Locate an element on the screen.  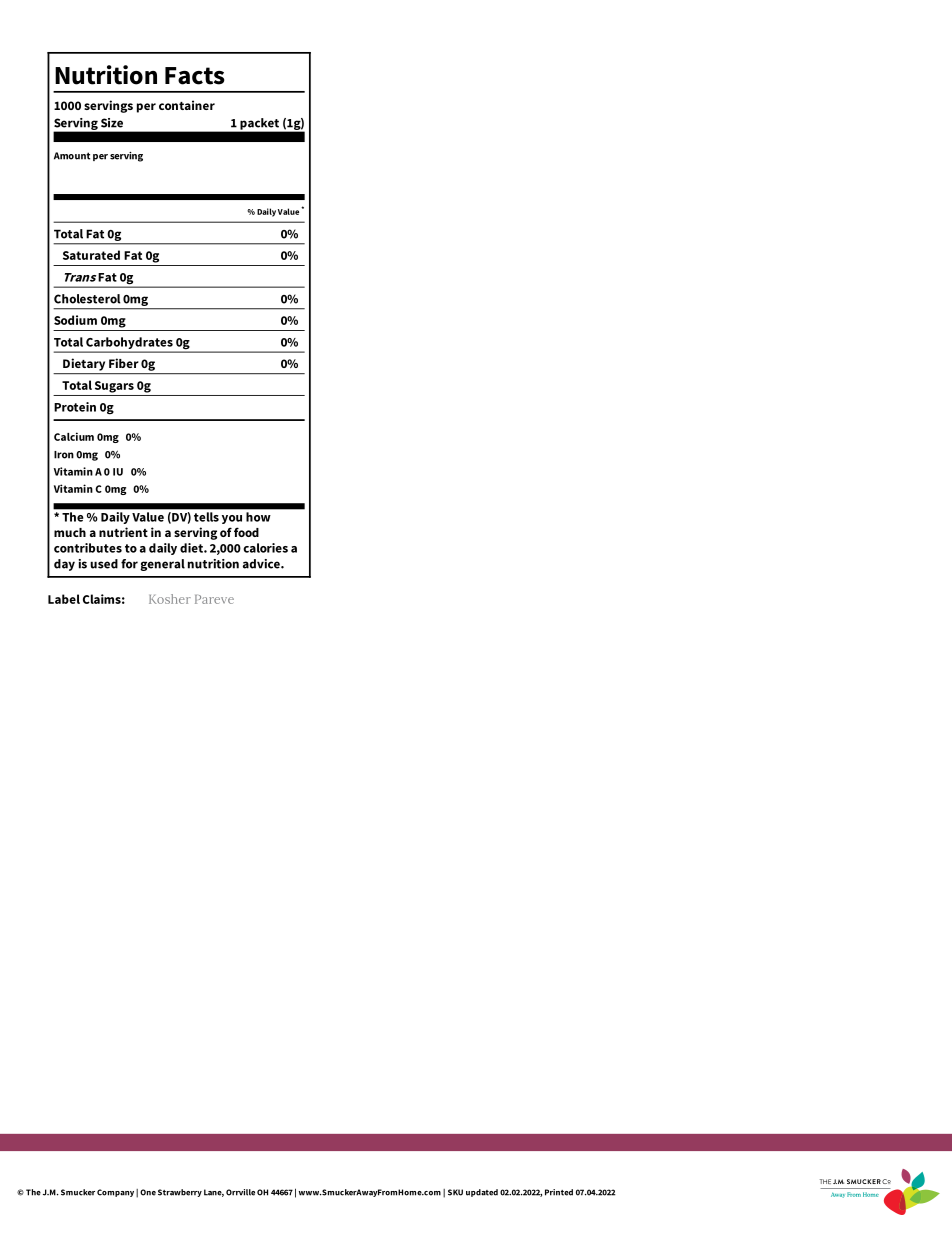
container is located at coordinates (187, 105).
